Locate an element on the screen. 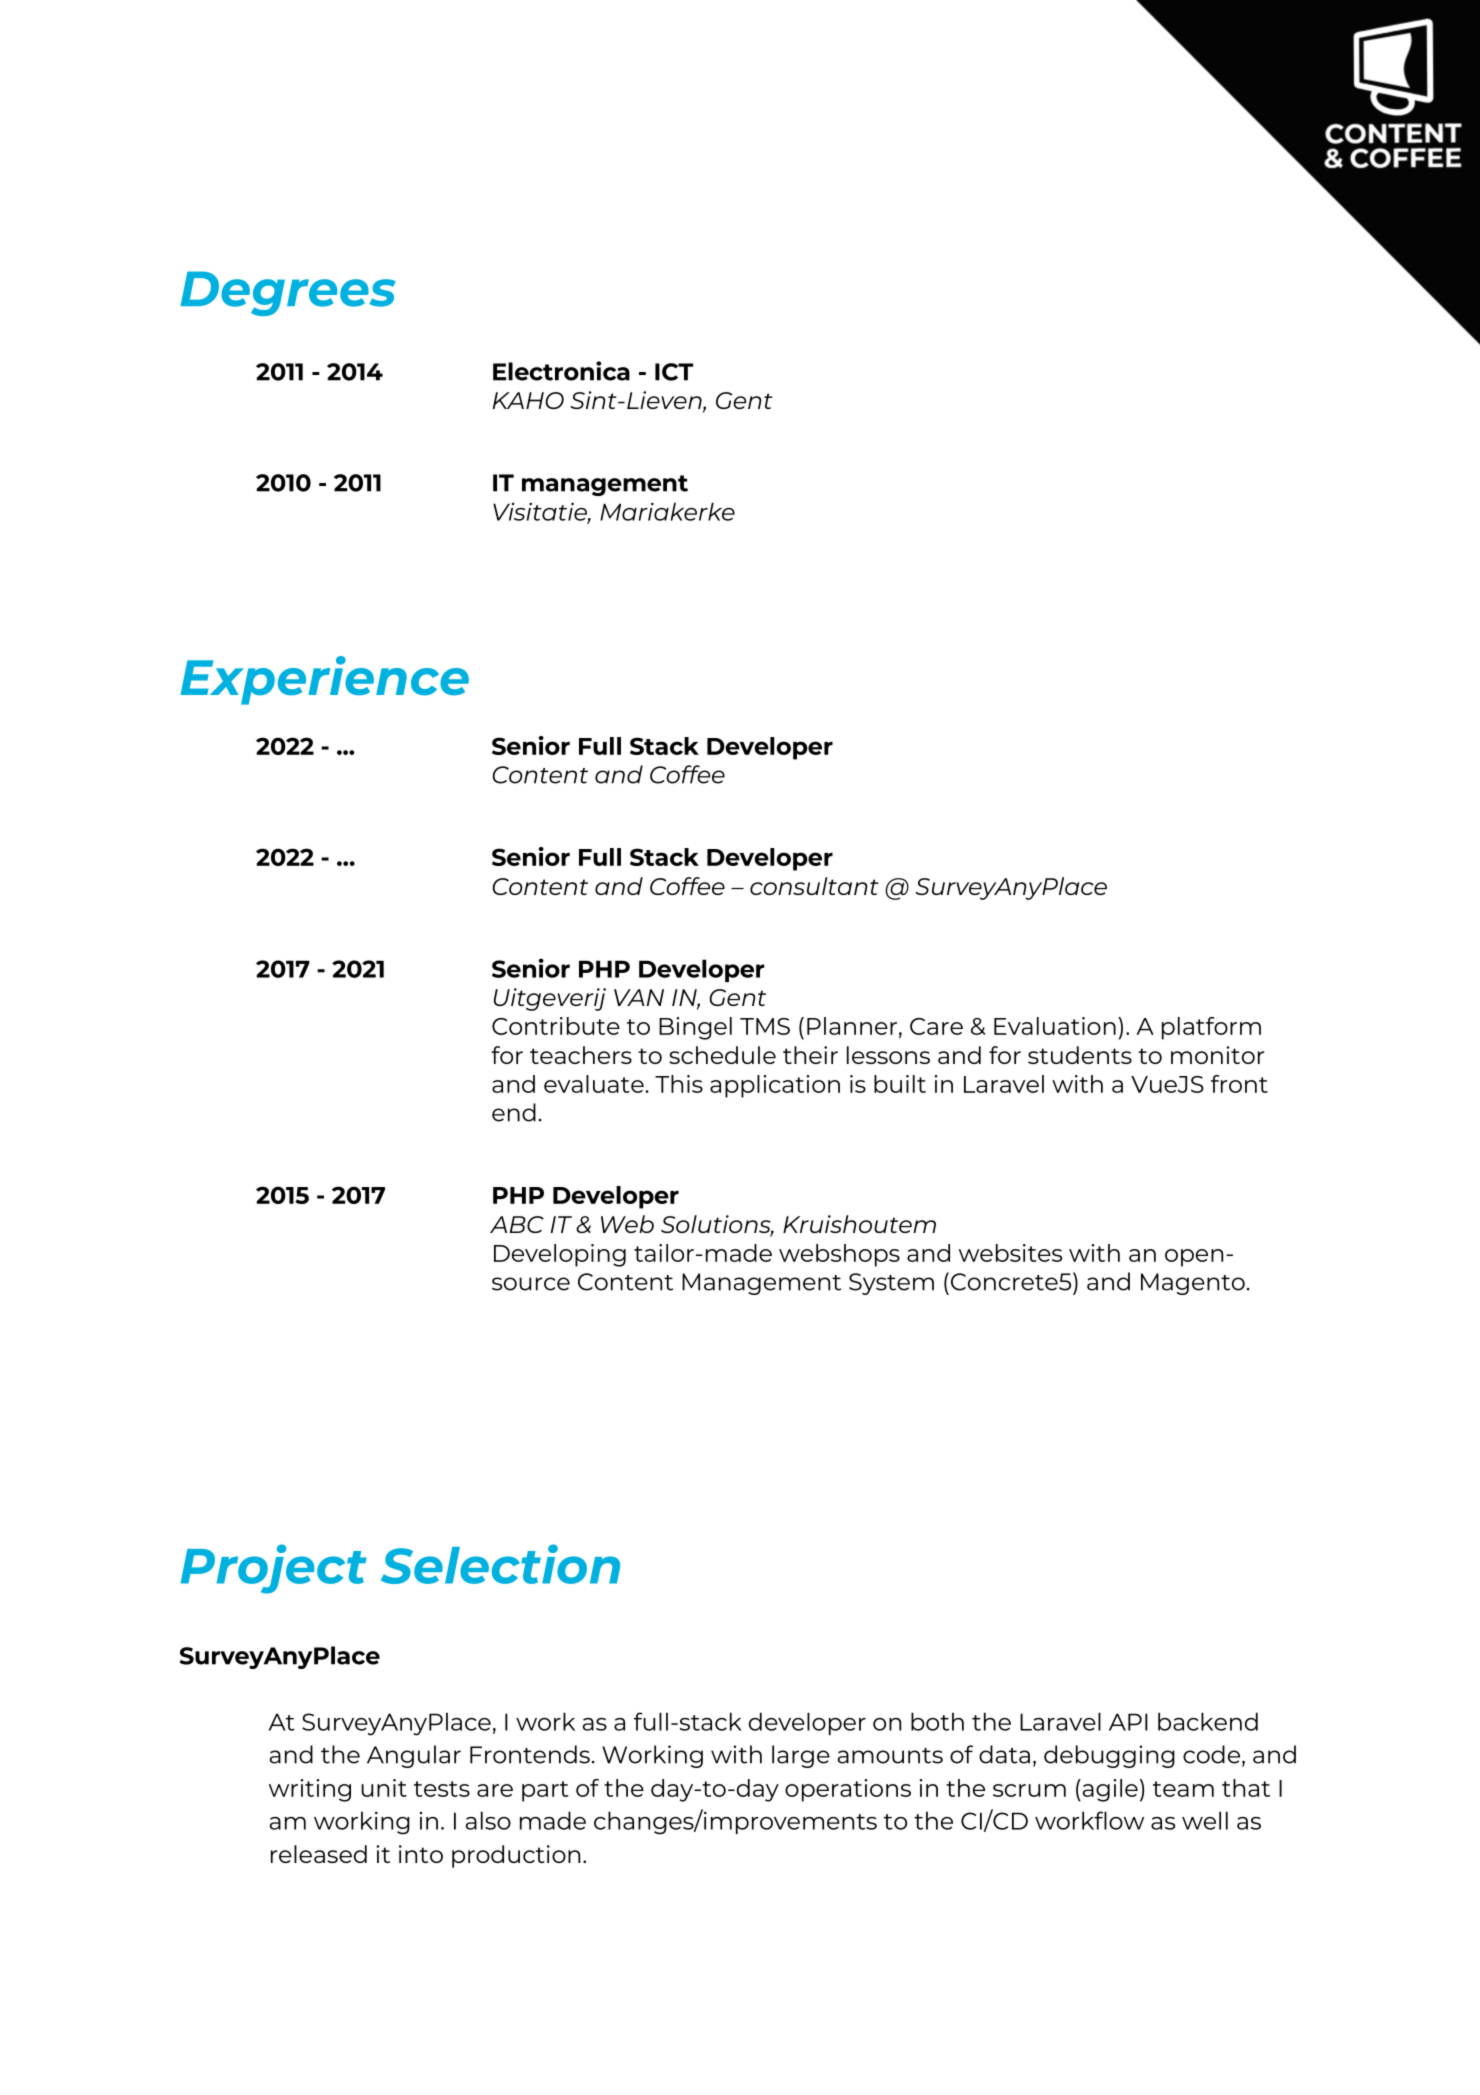 The image size is (1480, 2095). unit is located at coordinates (384, 1788).
